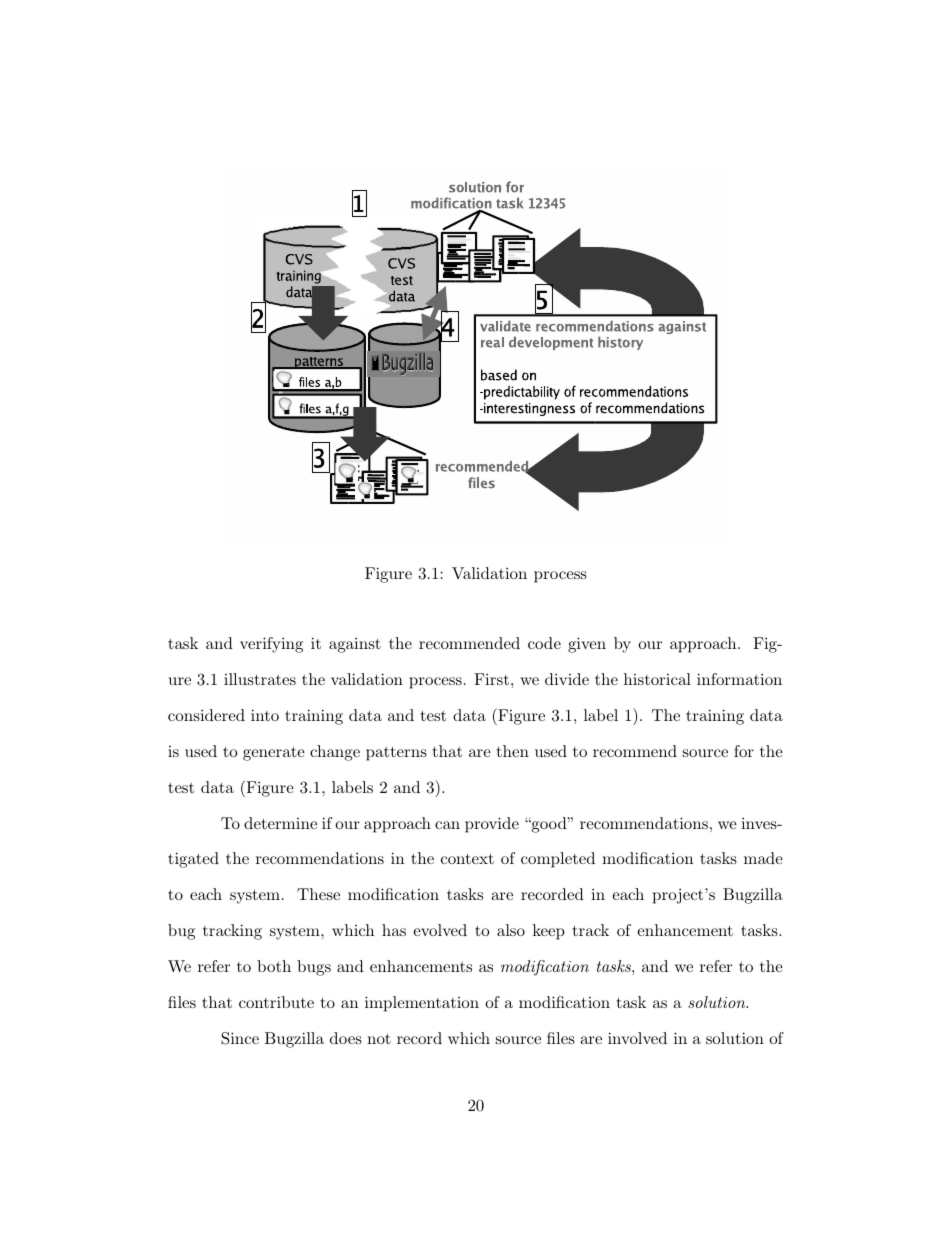  What do you see at coordinates (763, 858) in the image?
I see `made` at bounding box center [763, 858].
